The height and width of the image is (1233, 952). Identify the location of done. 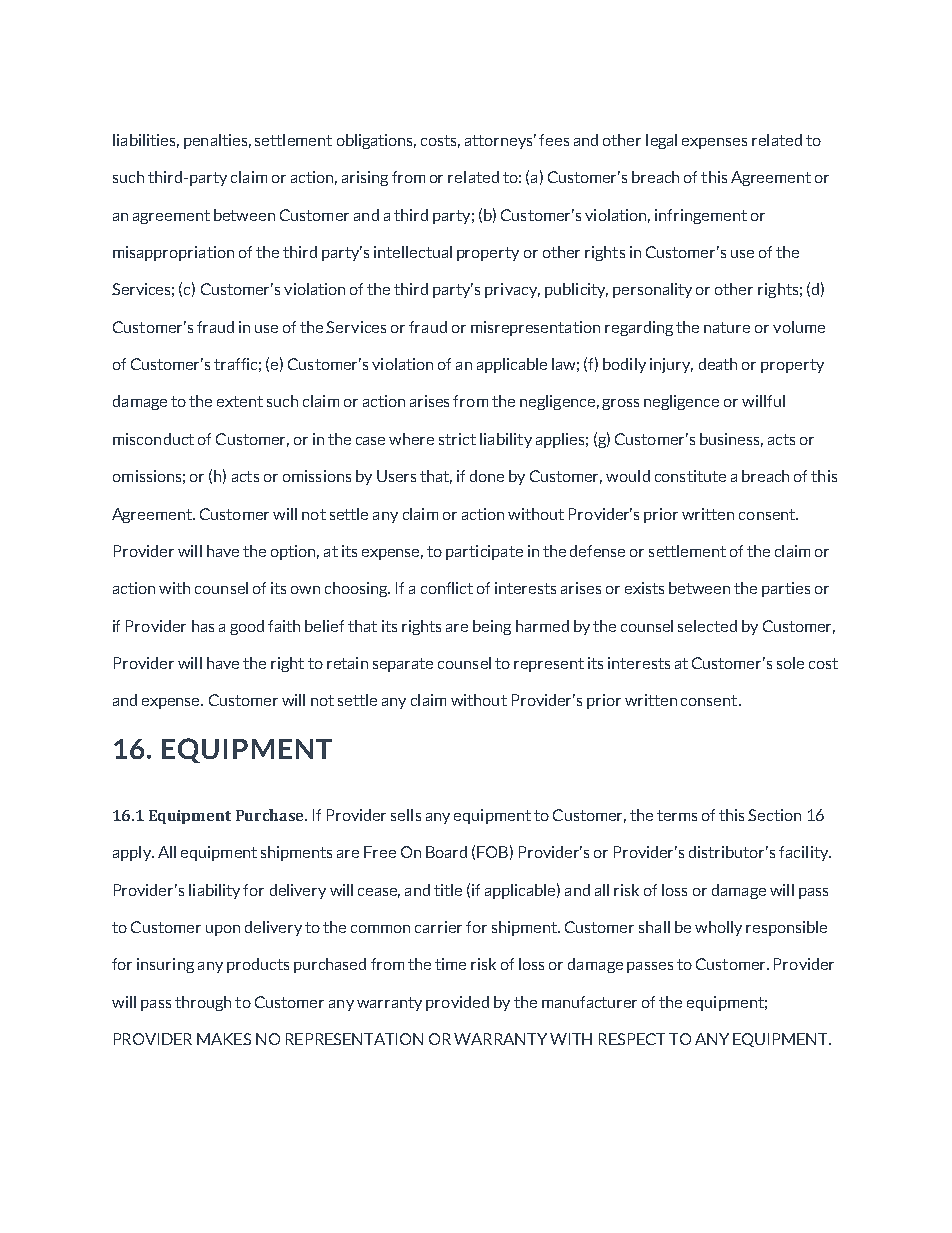
(487, 476).
